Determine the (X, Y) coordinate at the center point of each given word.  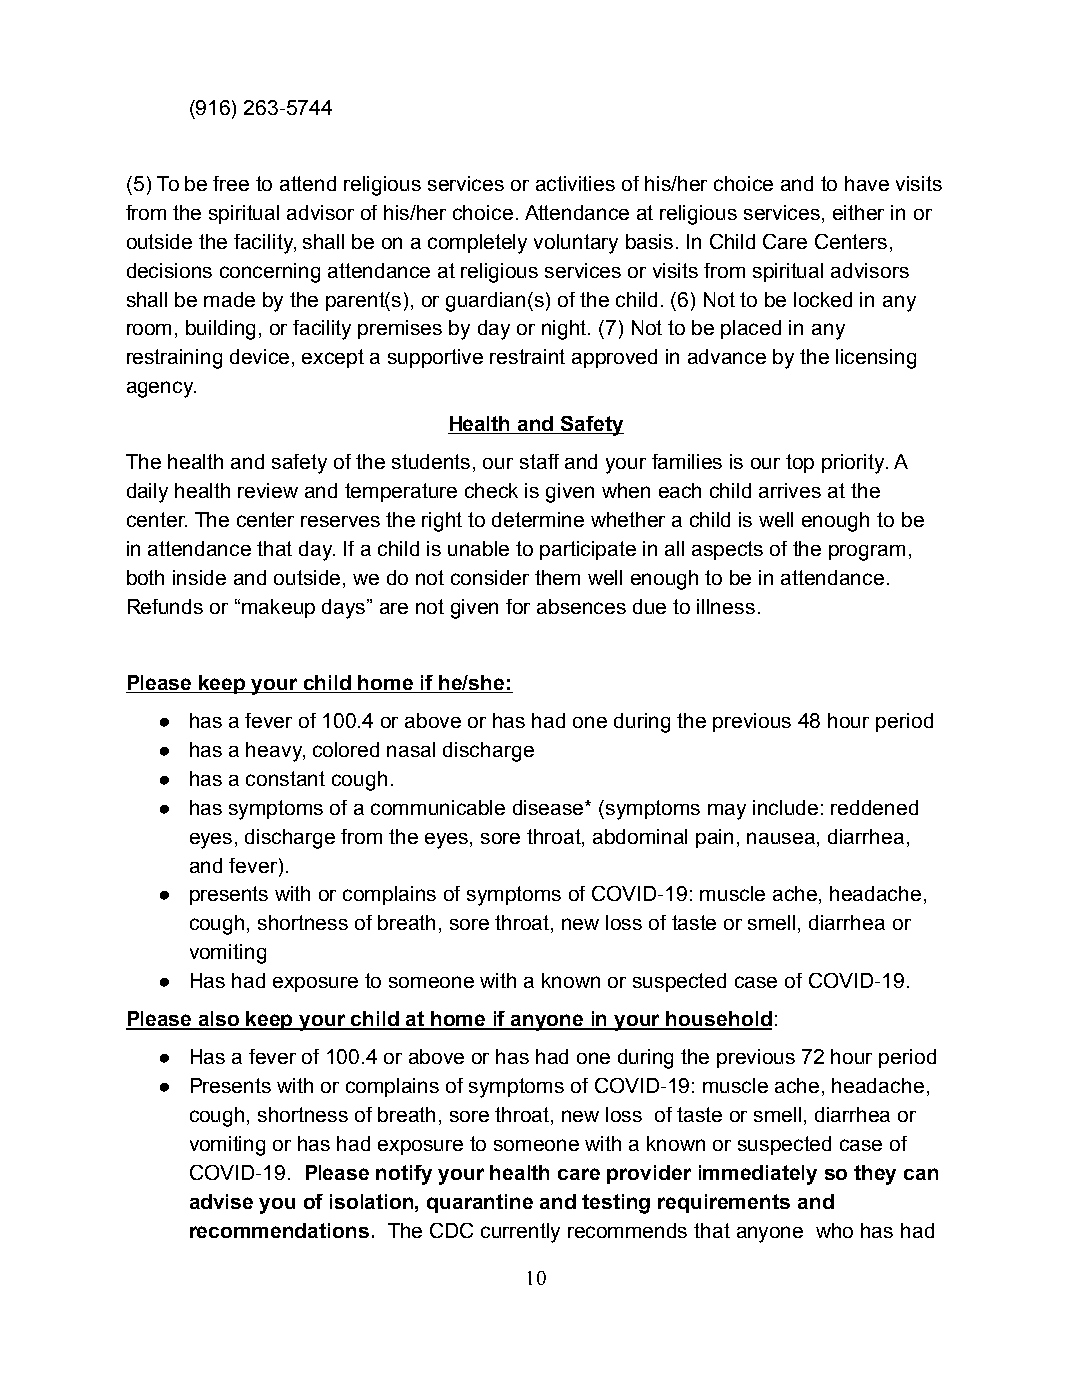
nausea (782, 838)
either (858, 212)
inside (199, 577)
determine (538, 519)
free (231, 183)
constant (285, 778)
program (867, 553)
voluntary (576, 244)
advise (221, 1201)
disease (550, 807)
